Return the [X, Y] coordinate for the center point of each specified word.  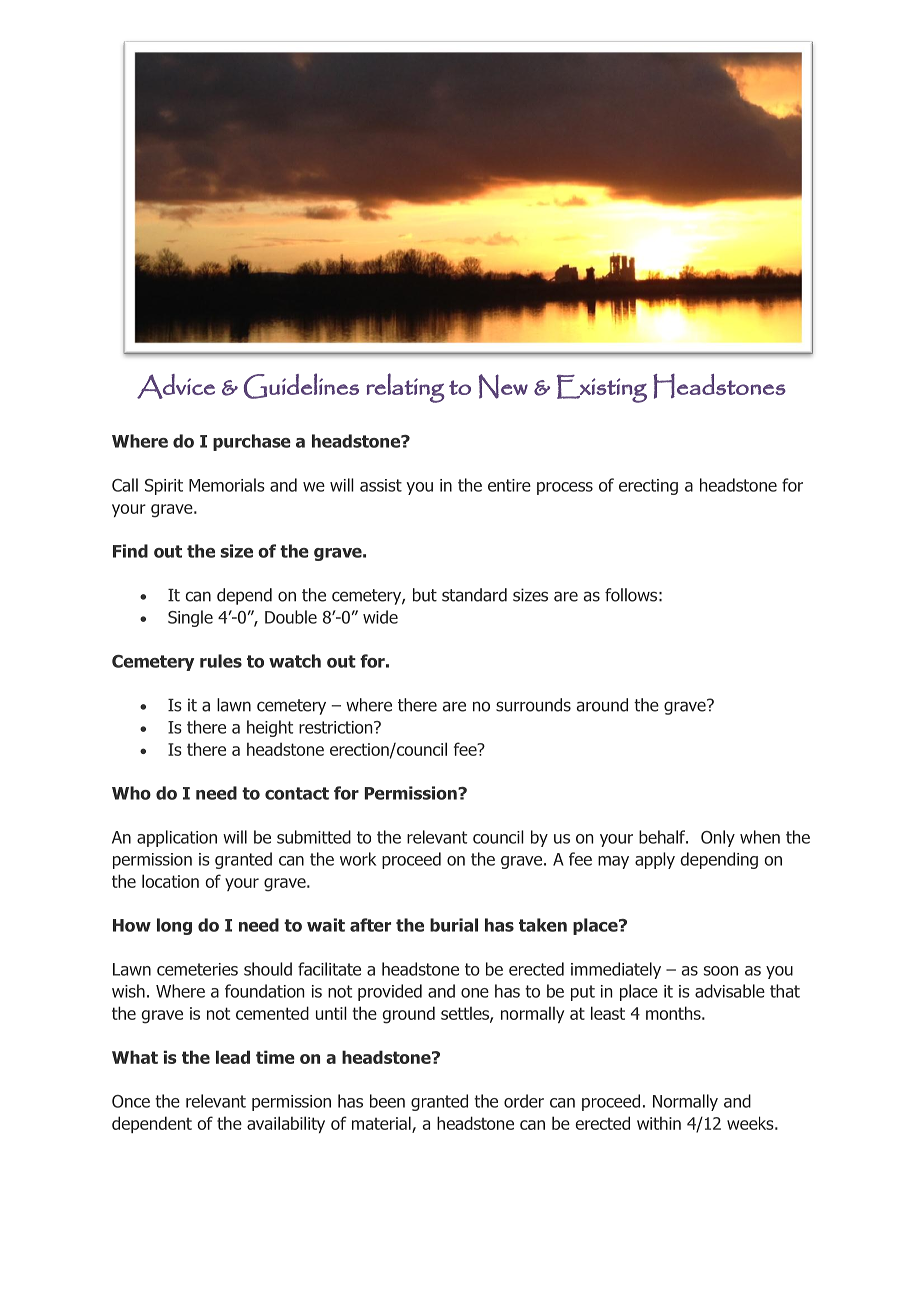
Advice [176, 386]
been [387, 1101]
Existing [602, 389]
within [659, 1123]
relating [406, 388]
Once [131, 1101]
